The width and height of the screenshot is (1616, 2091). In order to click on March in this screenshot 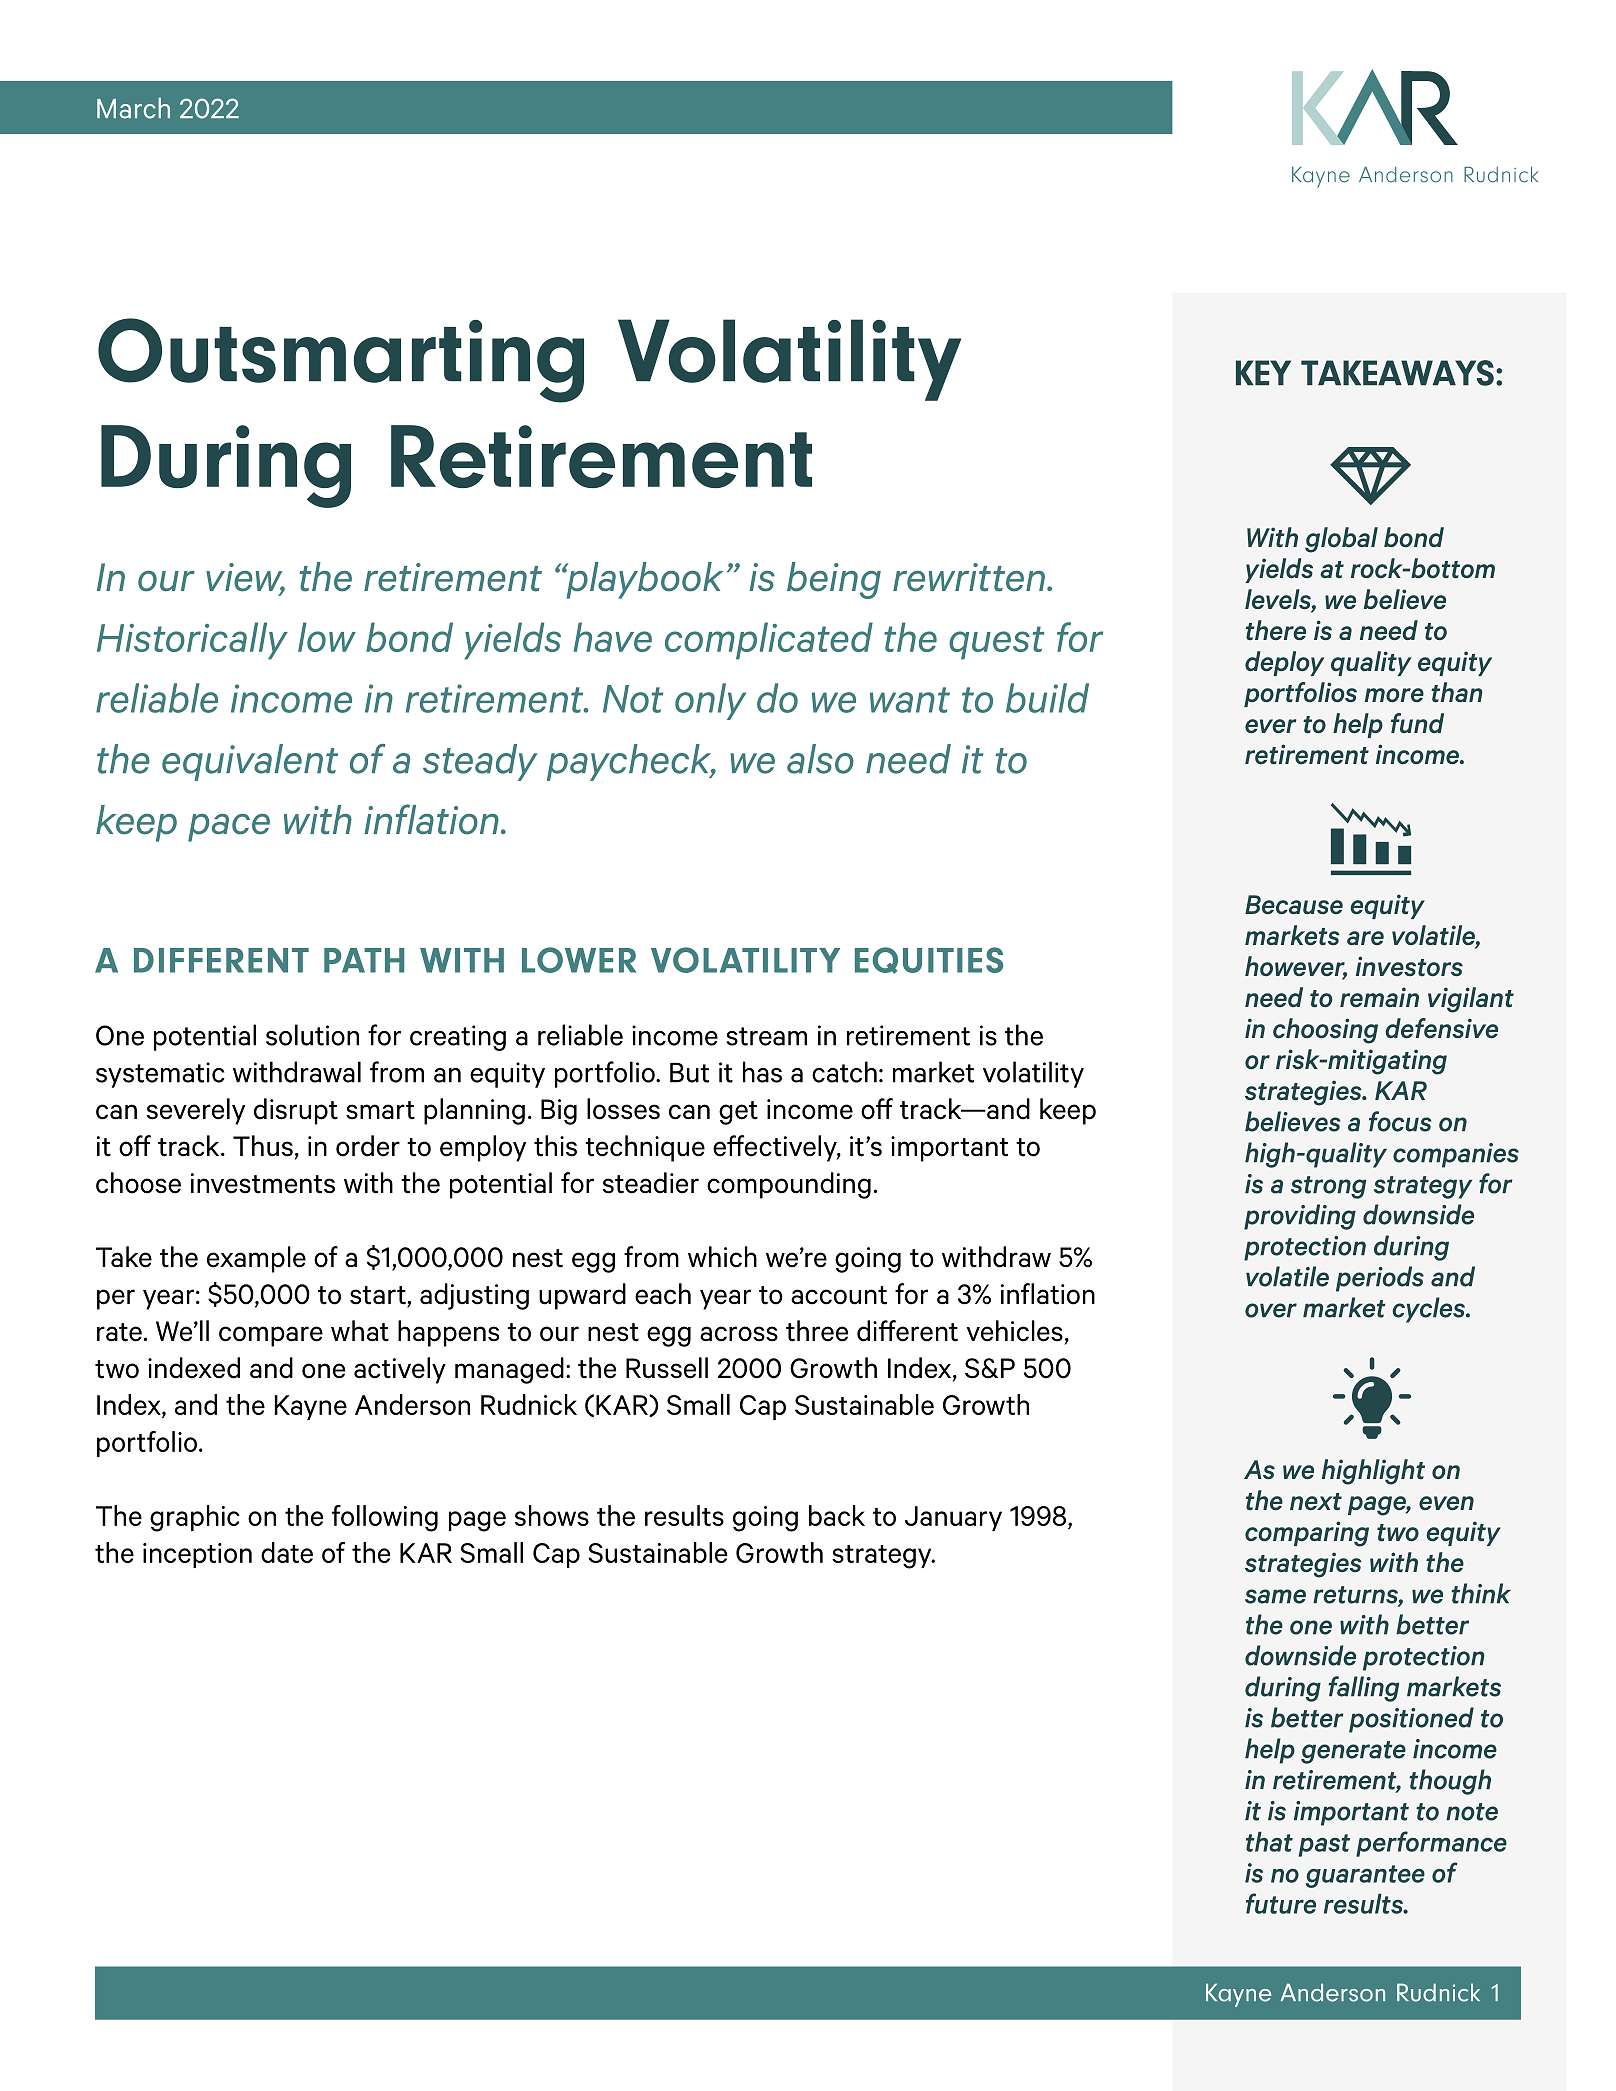, I will do `click(133, 108)`.
